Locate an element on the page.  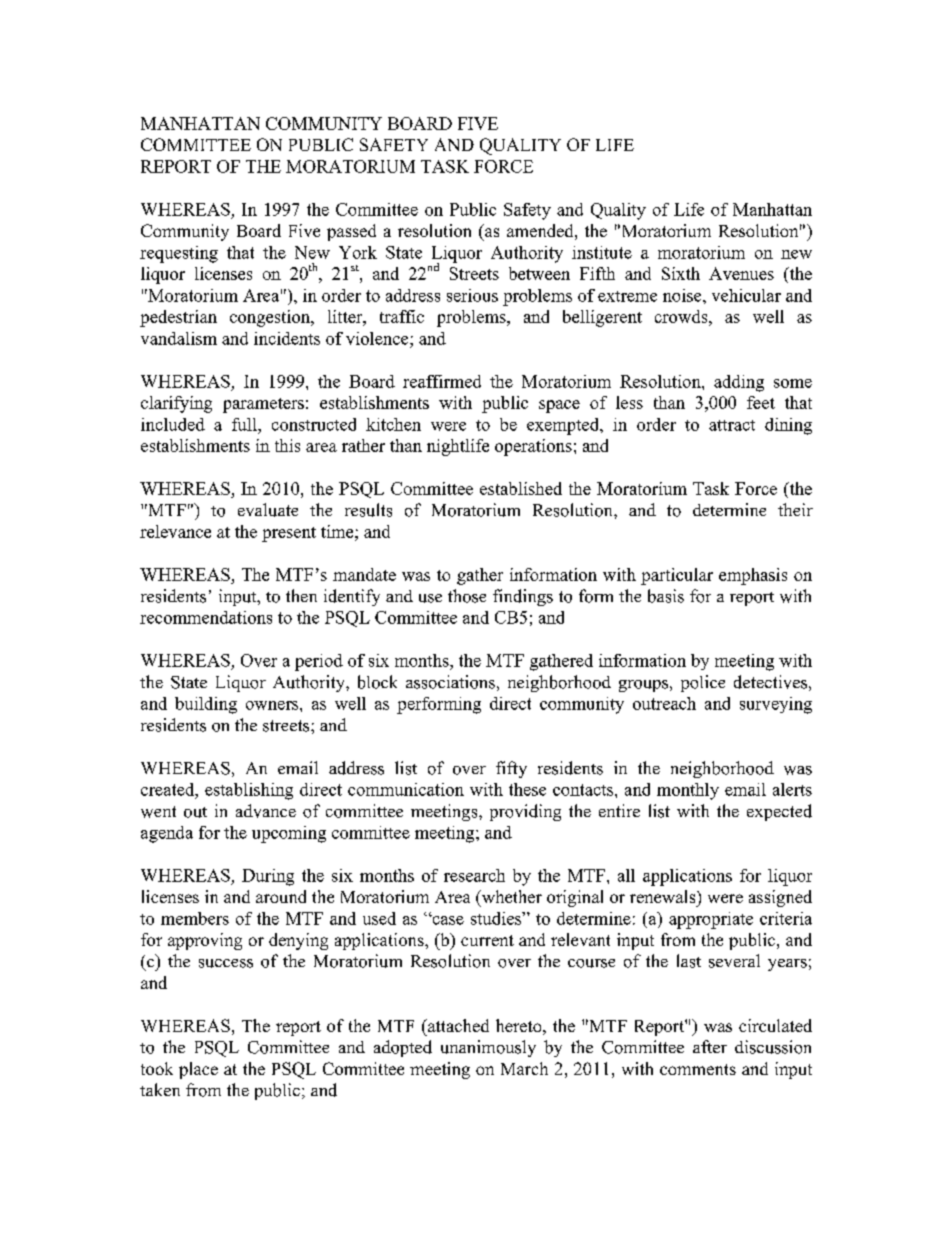
unanimously is located at coordinates (488, 1048).
